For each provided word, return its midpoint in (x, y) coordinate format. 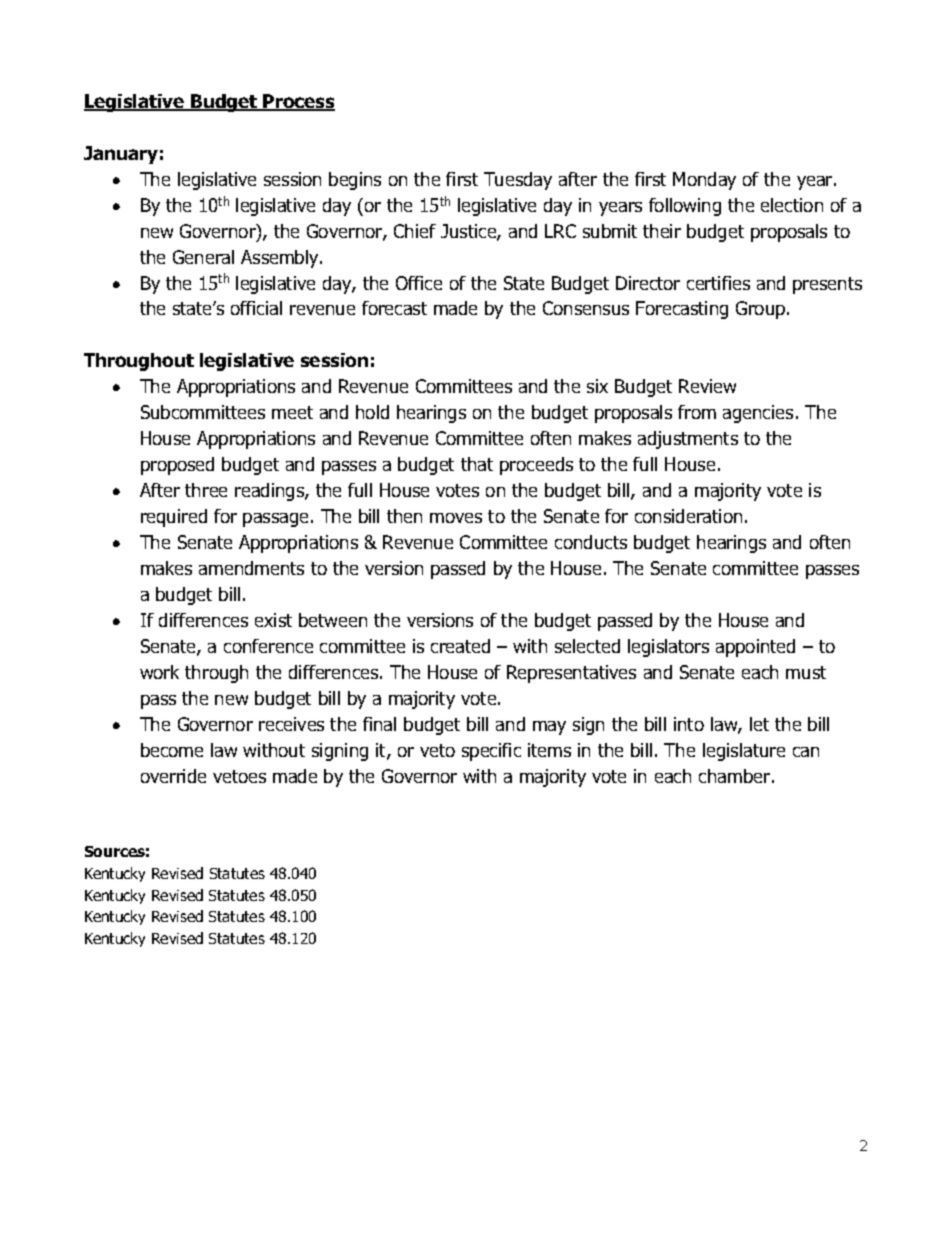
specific (491, 752)
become (172, 750)
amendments (251, 568)
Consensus (586, 308)
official (256, 308)
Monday (704, 181)
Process (298, 102)
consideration (688, 516)
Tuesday (518, 181)
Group (762, 310)
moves (456, 518)
